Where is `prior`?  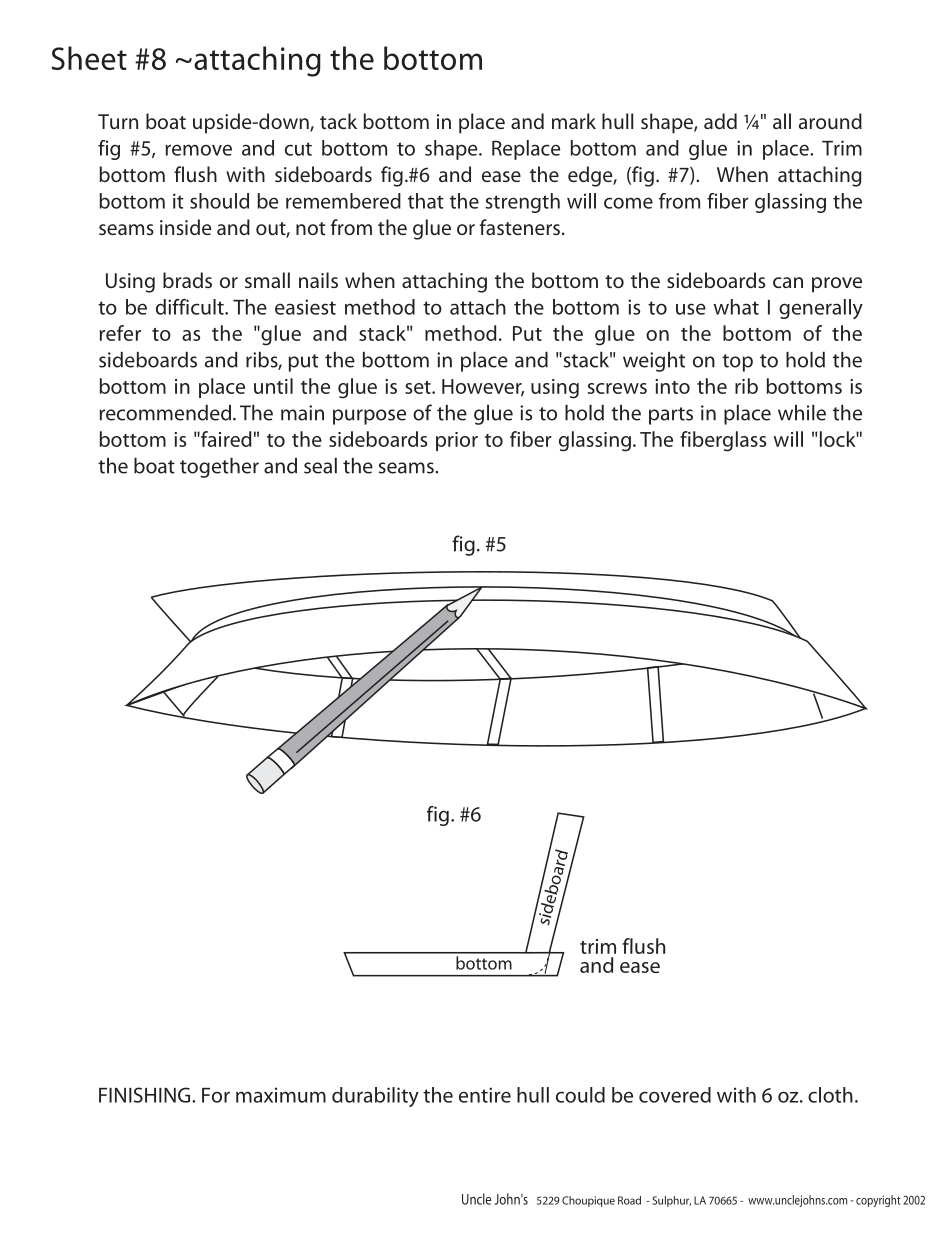
prior is located at coordinates (457, 441).
